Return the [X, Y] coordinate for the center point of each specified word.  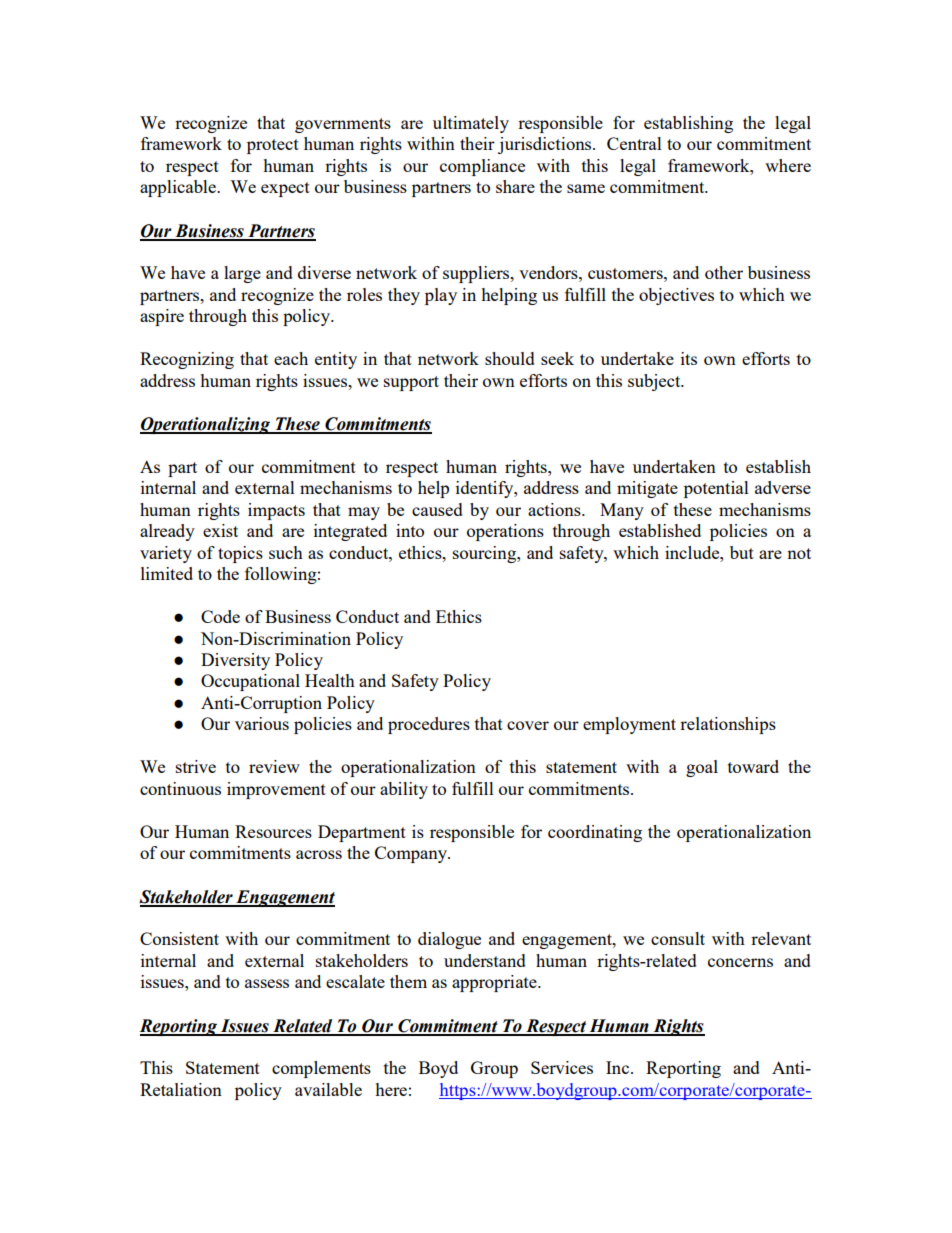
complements [321, 1069]
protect [273, 146]
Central [634, 143]
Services [562, 1067]
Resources [273, 831]
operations [505, 532]
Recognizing [187, 360]
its [689, 358]
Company [412, 854]
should [510, 358]
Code [220, 616]
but [742, 552]
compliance [482, 167]
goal [702, 768]
